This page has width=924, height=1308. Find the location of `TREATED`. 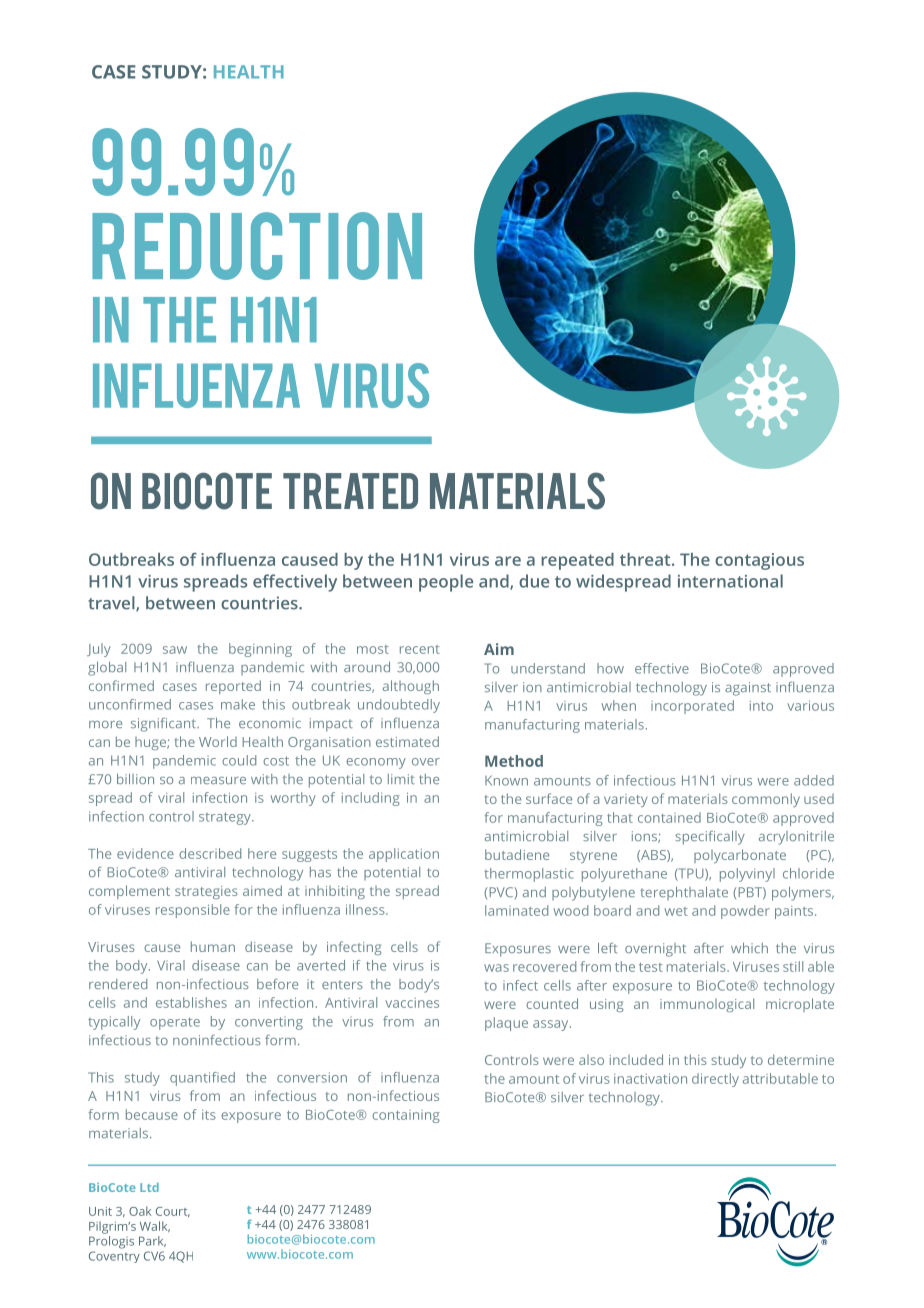

TREATED is located at coordinates (350, 491).
